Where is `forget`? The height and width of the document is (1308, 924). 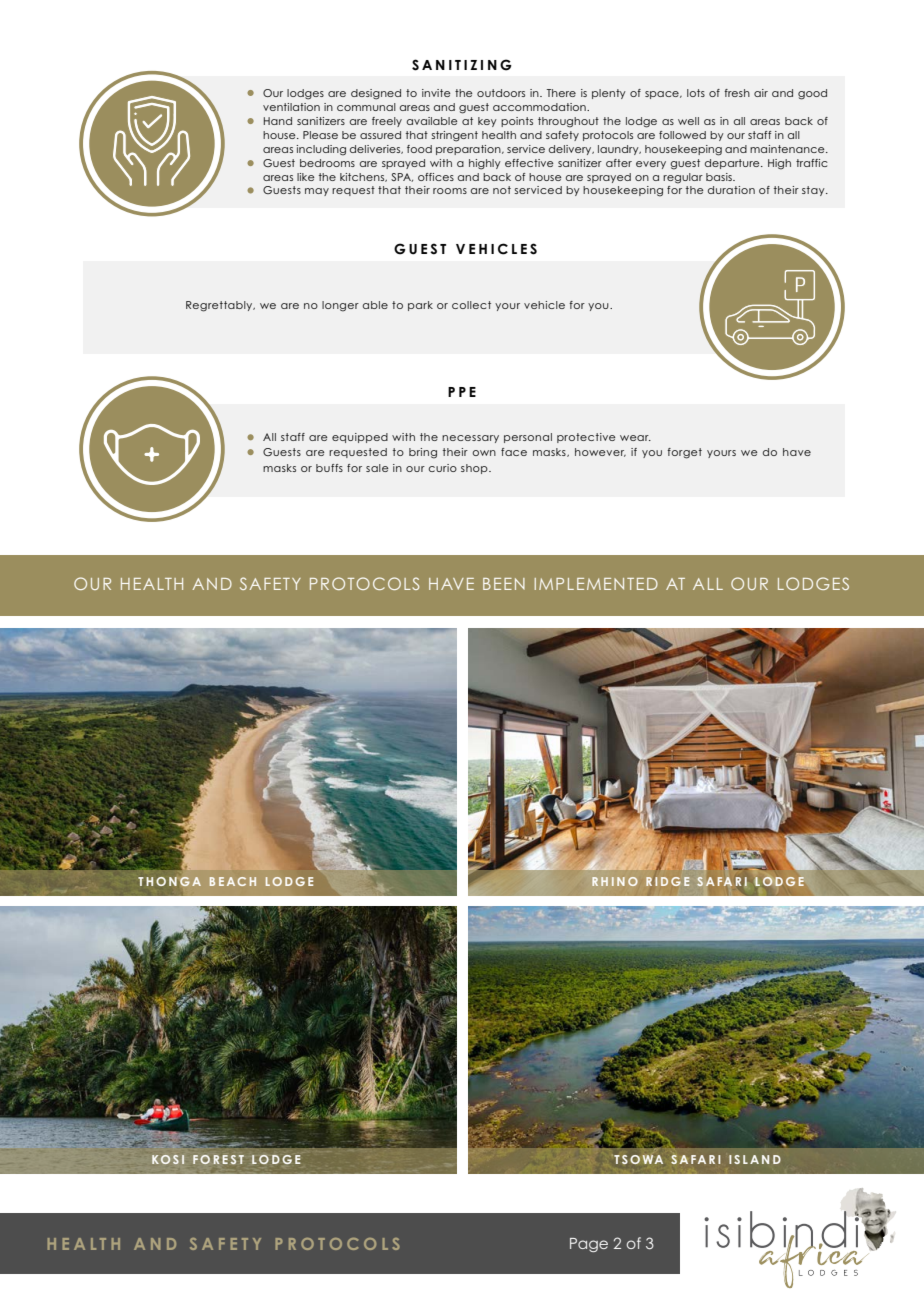 forget is located at coordinates (684, 453).
